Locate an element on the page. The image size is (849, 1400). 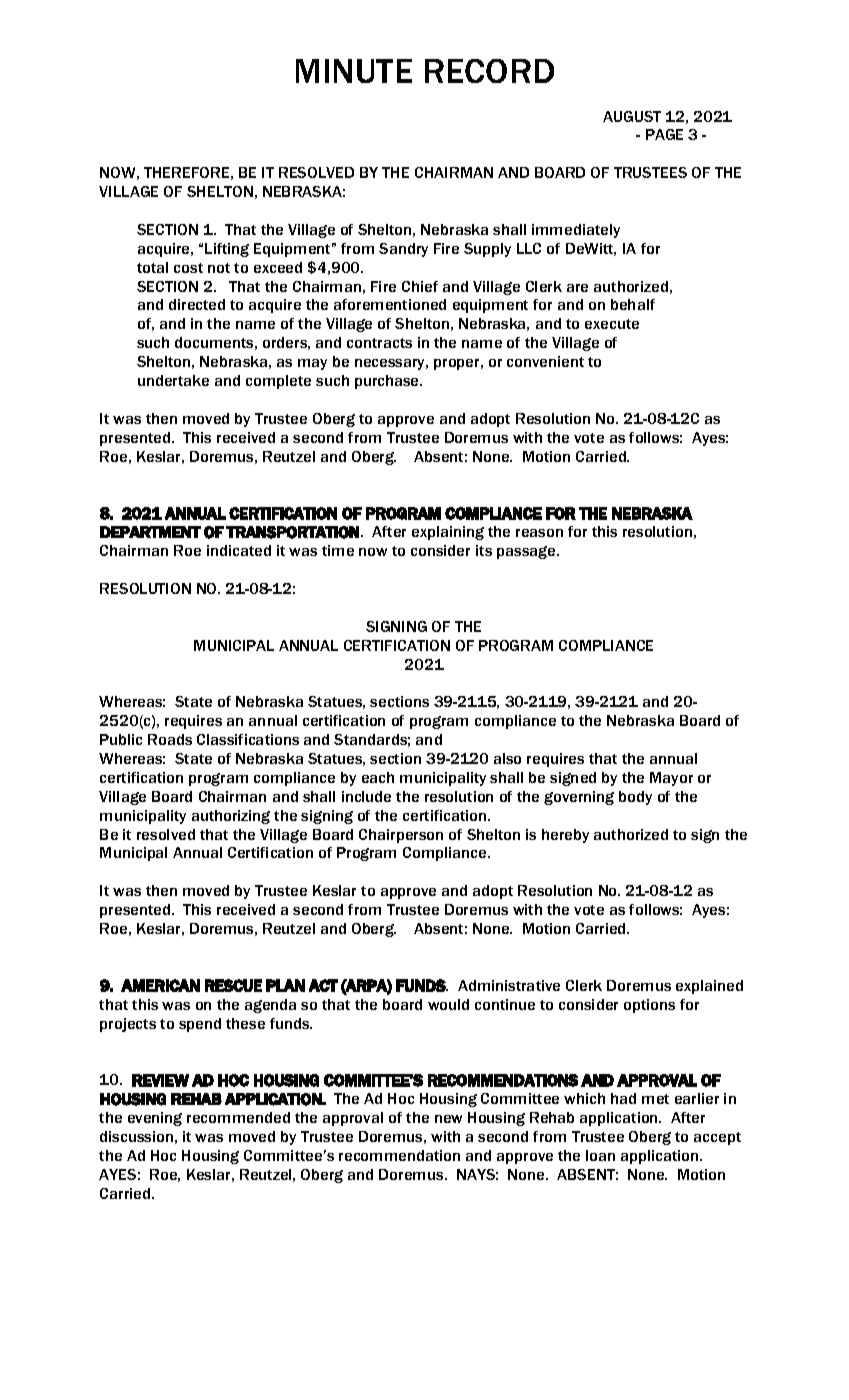
new is located at coordinates (448, 1119).
